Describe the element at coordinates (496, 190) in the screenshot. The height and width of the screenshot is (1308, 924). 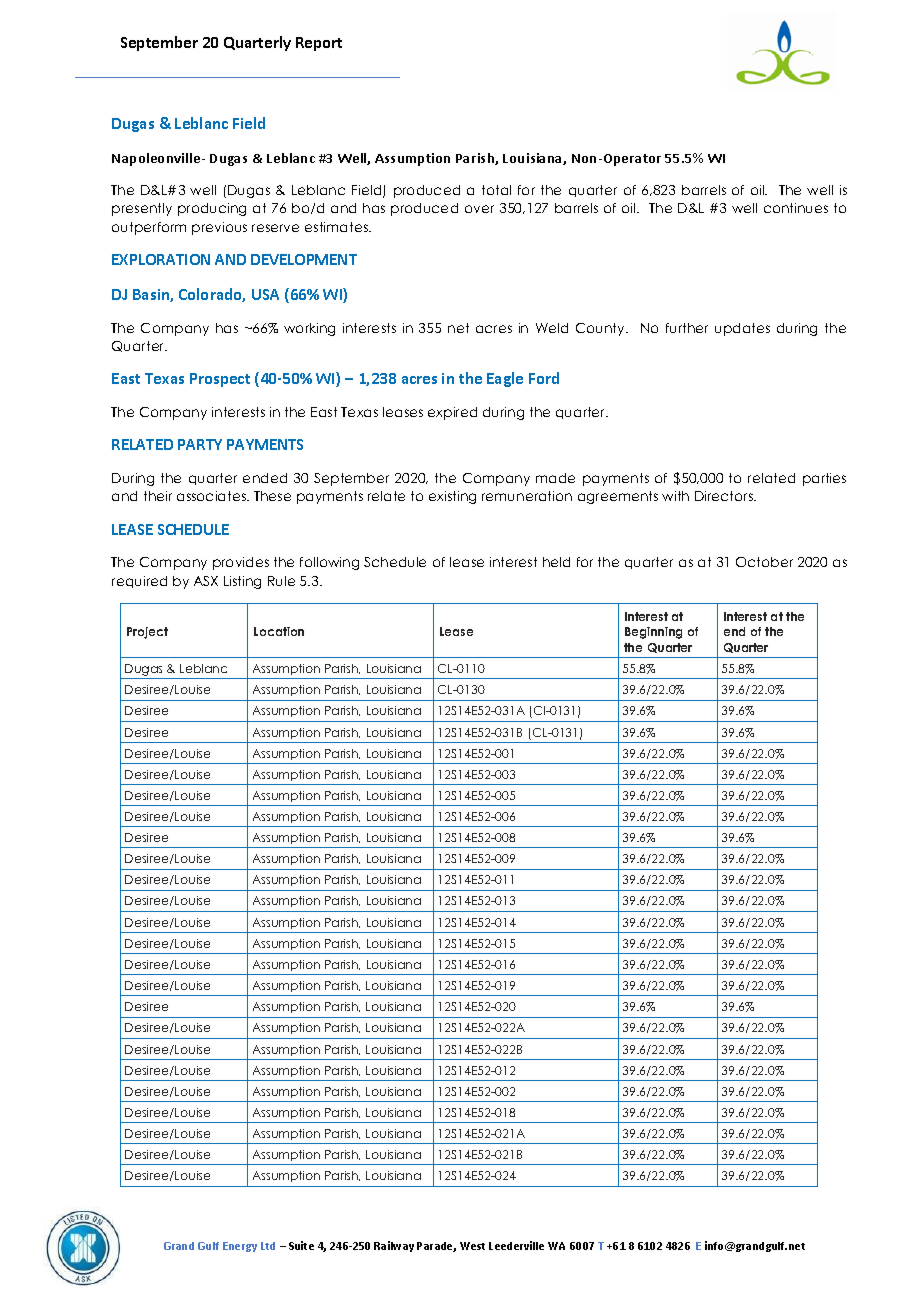
I see `total` at that location.
